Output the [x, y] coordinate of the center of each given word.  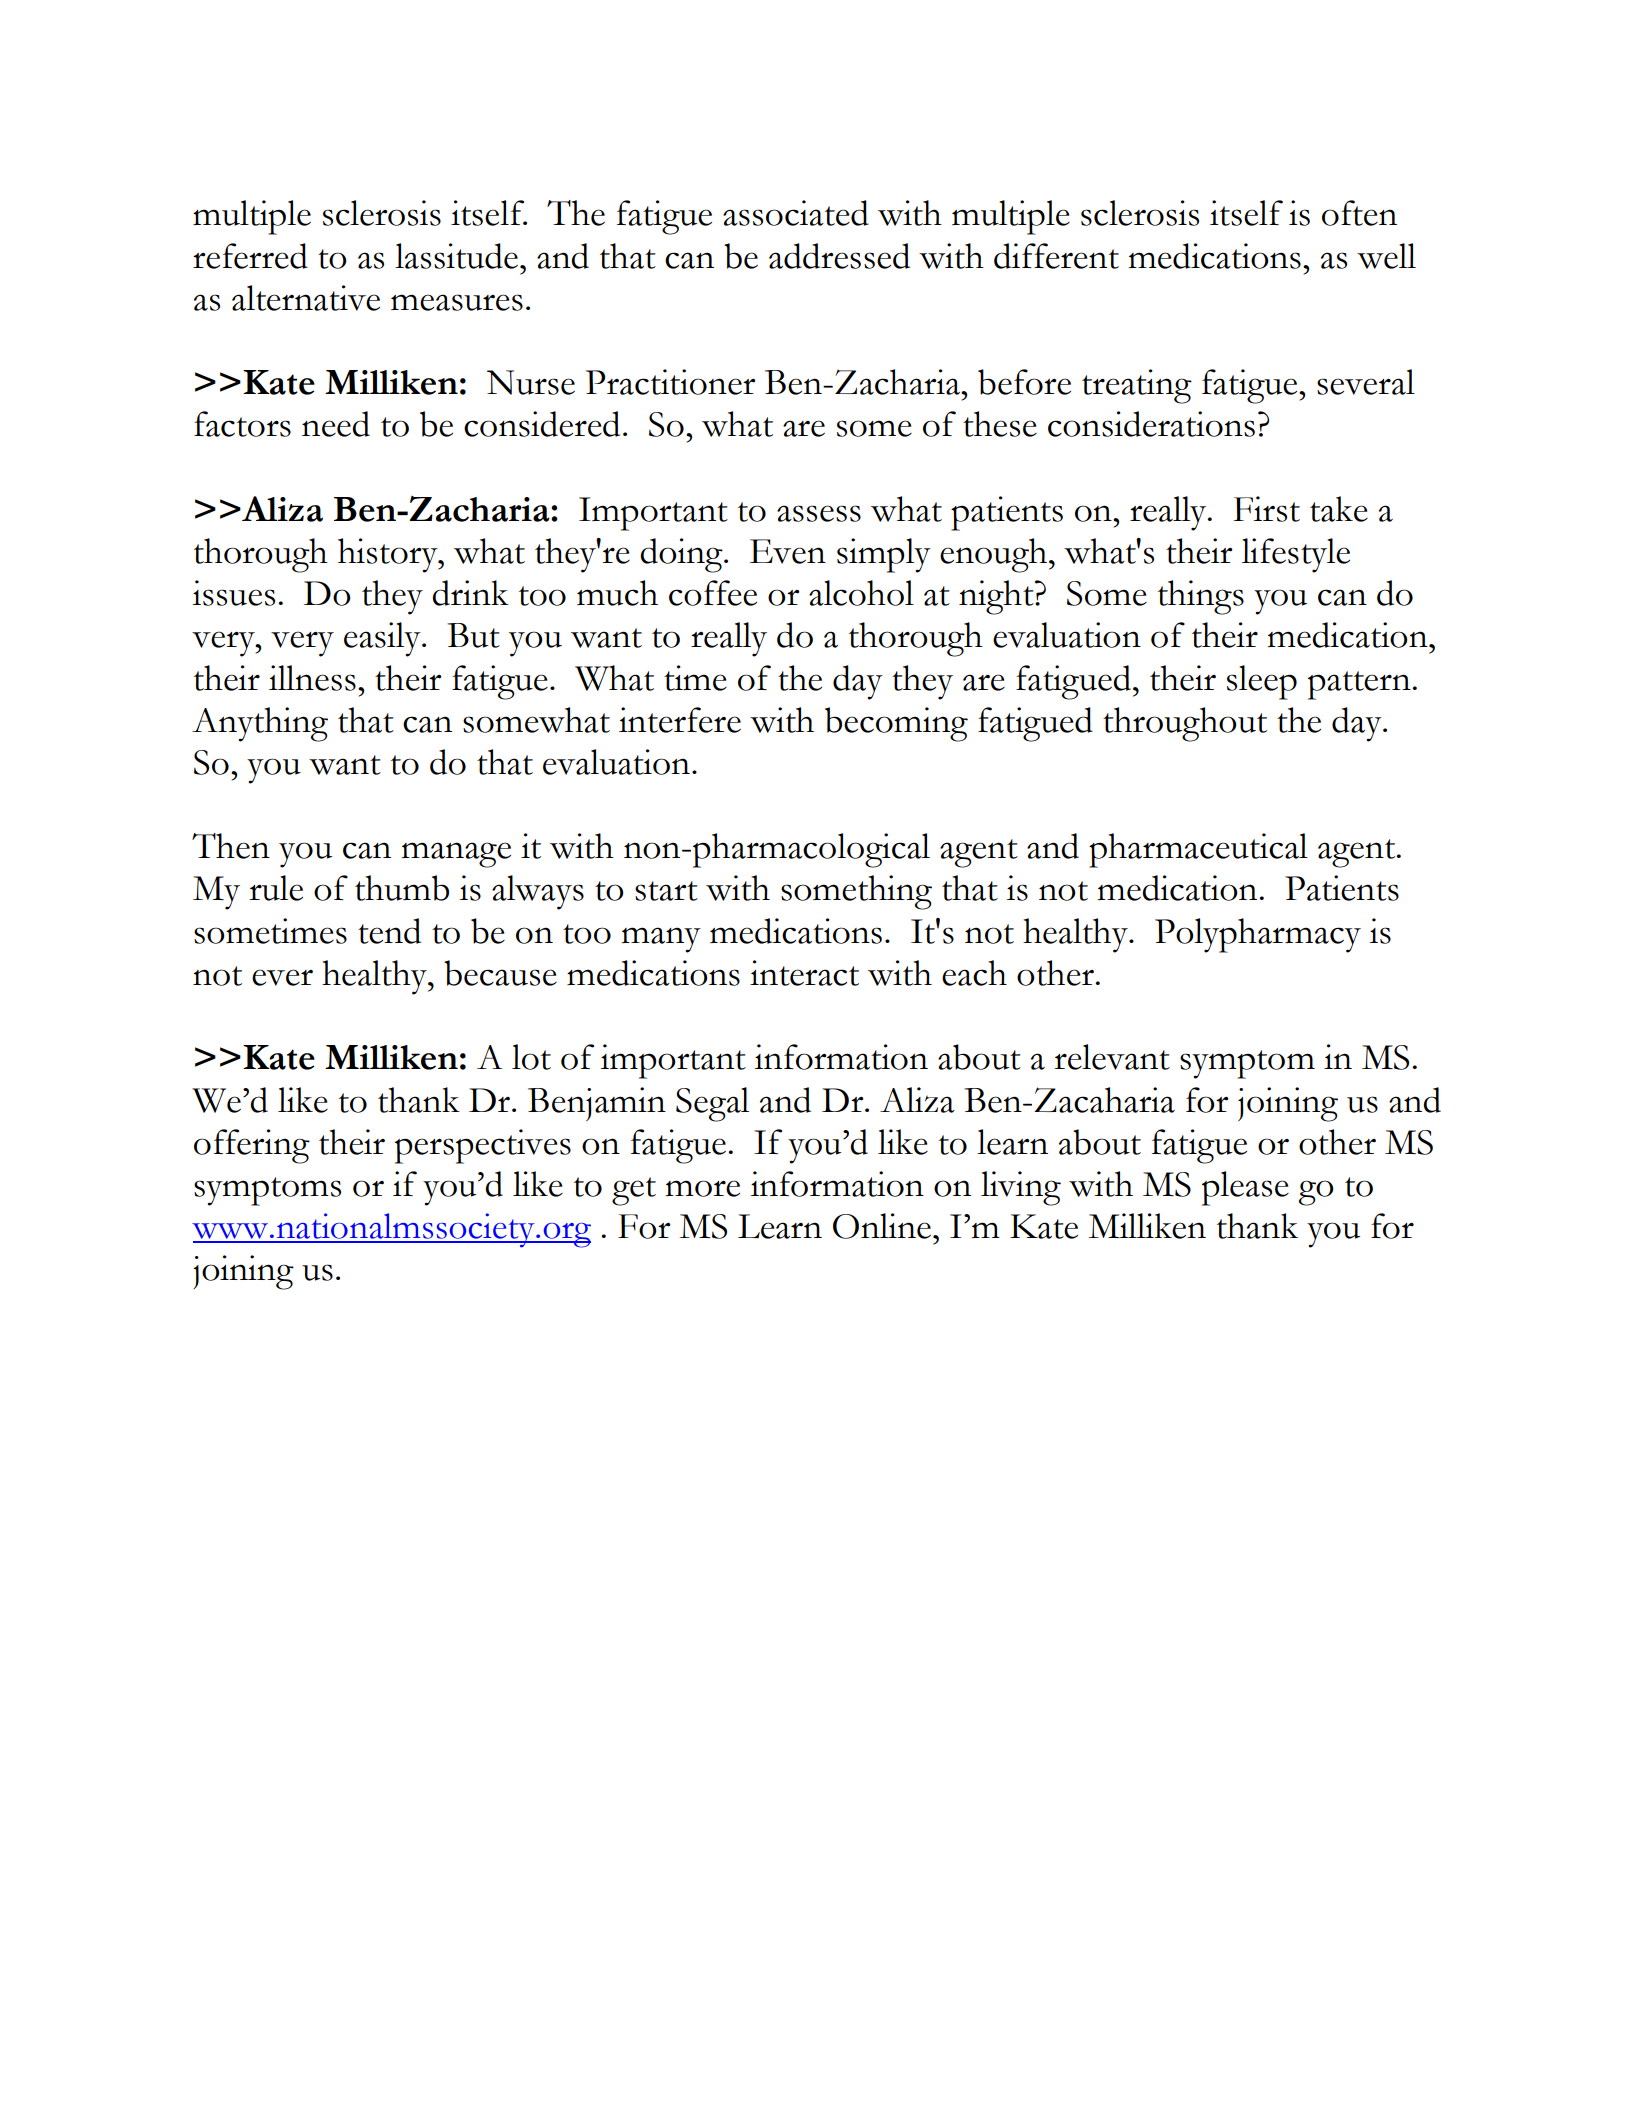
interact [804, 973]
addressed [839, 256]
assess [819, 513]
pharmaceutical [1198, 850]
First [1267, 509]
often [1359, 213]
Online [882, 1226]
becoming [896, 724]
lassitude [456, 256]
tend [389, 931]
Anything [260, 724]
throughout [1185, 724]
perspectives [483, 1146]
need [336, 424]
